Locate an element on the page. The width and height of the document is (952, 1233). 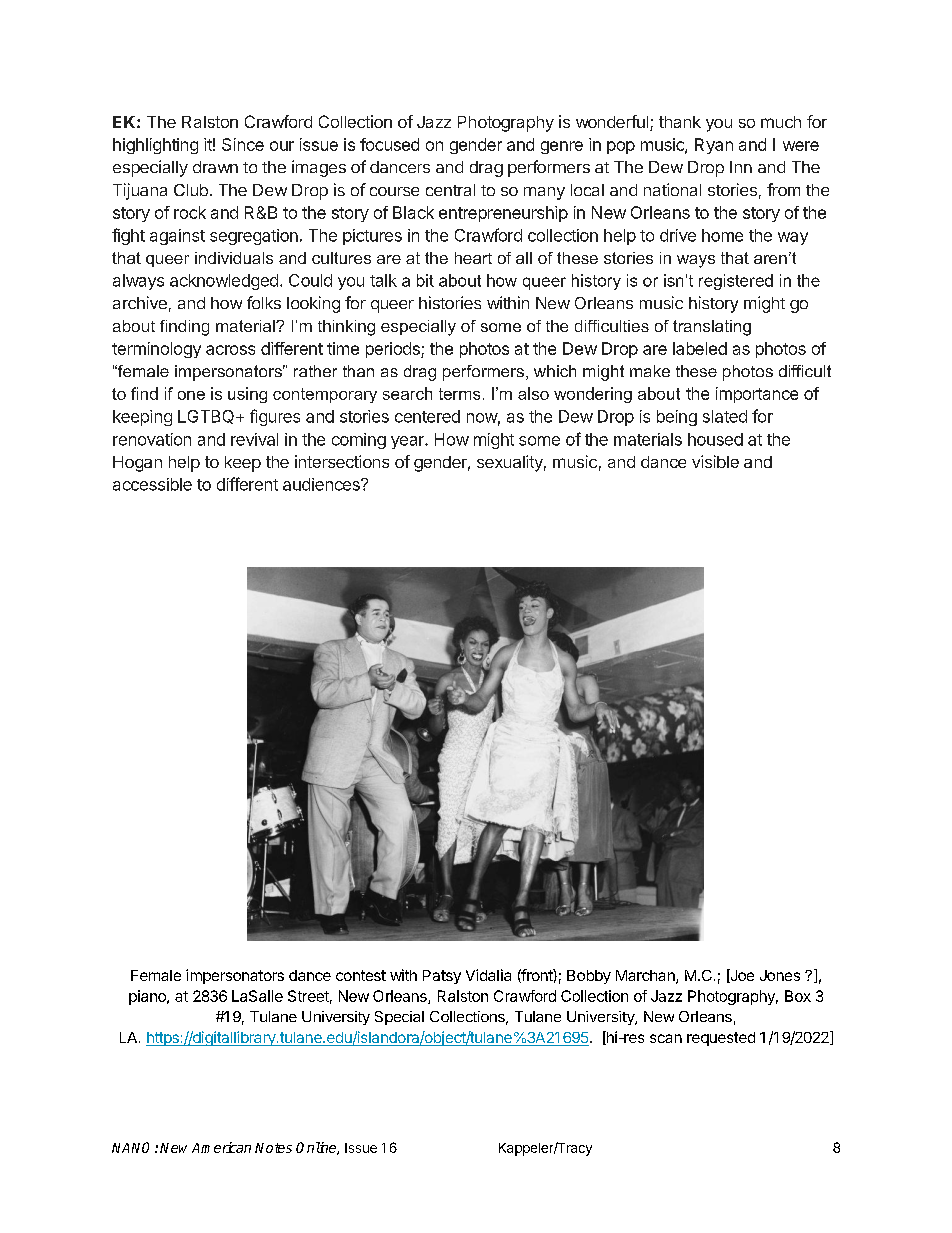
American is located at coordinates (221, 1147).
